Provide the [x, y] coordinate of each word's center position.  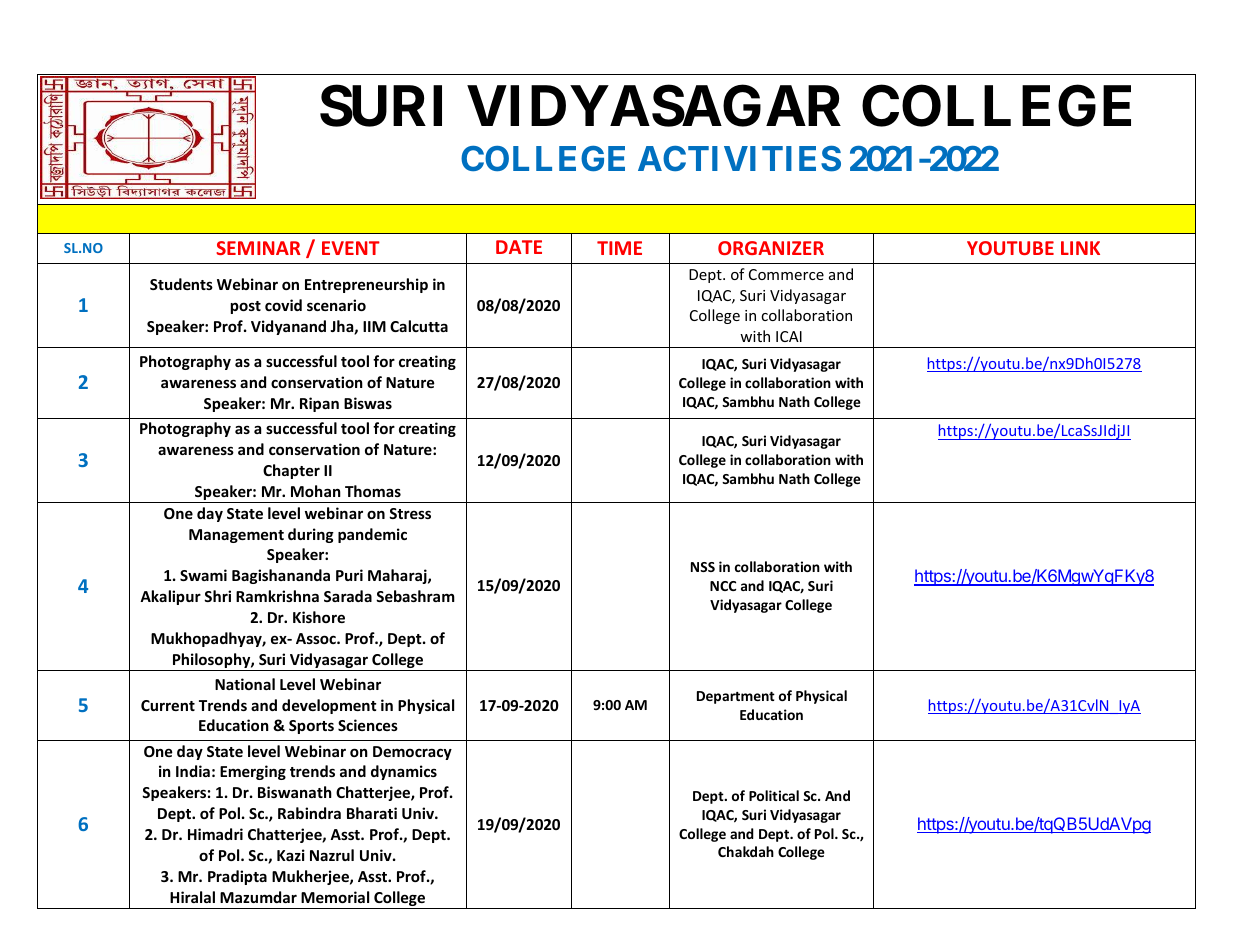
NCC [723, 586]
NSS [703, 567]
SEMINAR [258, 248]
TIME [619, 248]
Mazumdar [258, 897]
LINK [1080, 248]
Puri [349, 575]
